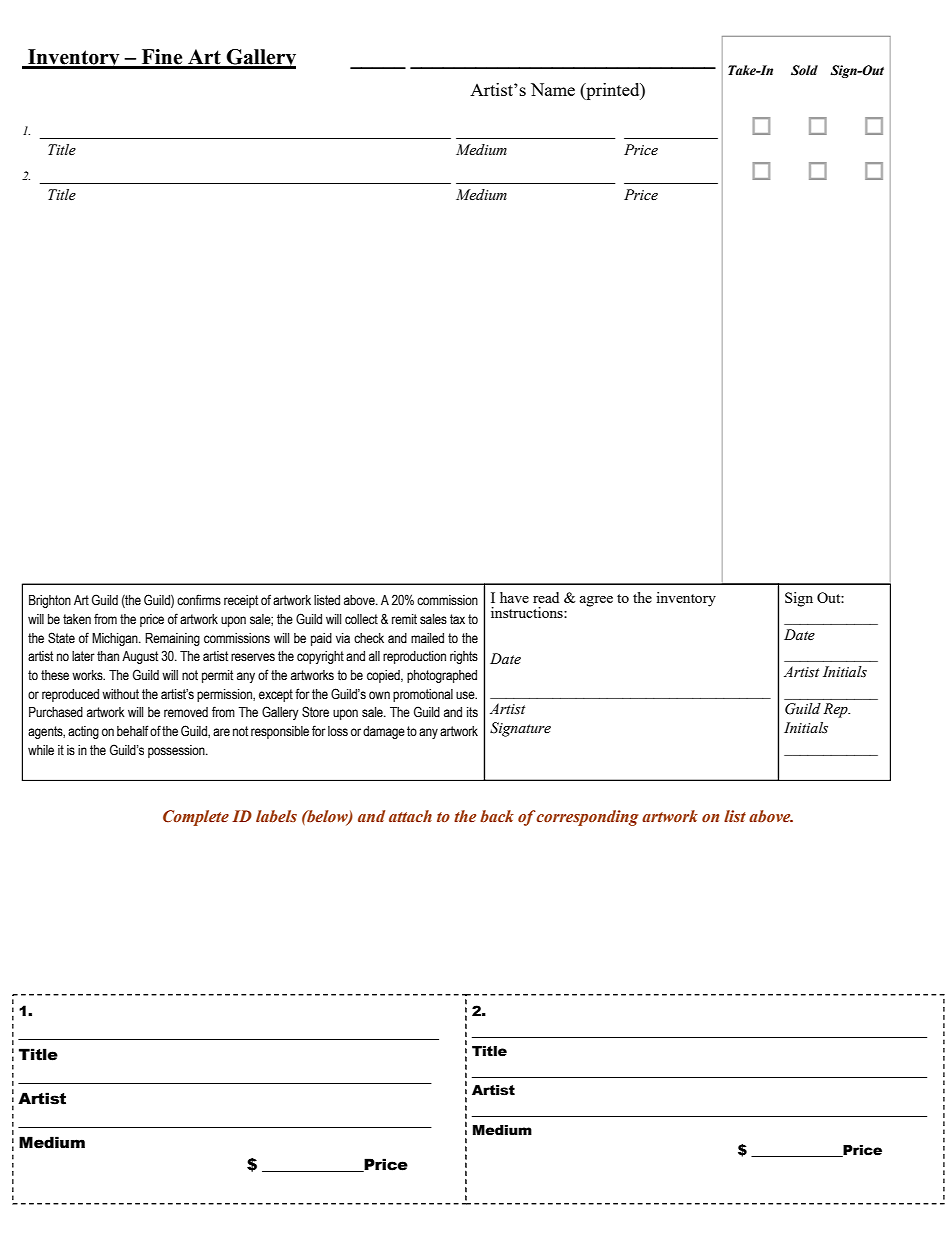 The height and width of the screenshot is (1233, 952). Describe the element at coordinates (514, 597) in the screenshot. I see `have` at that location.
